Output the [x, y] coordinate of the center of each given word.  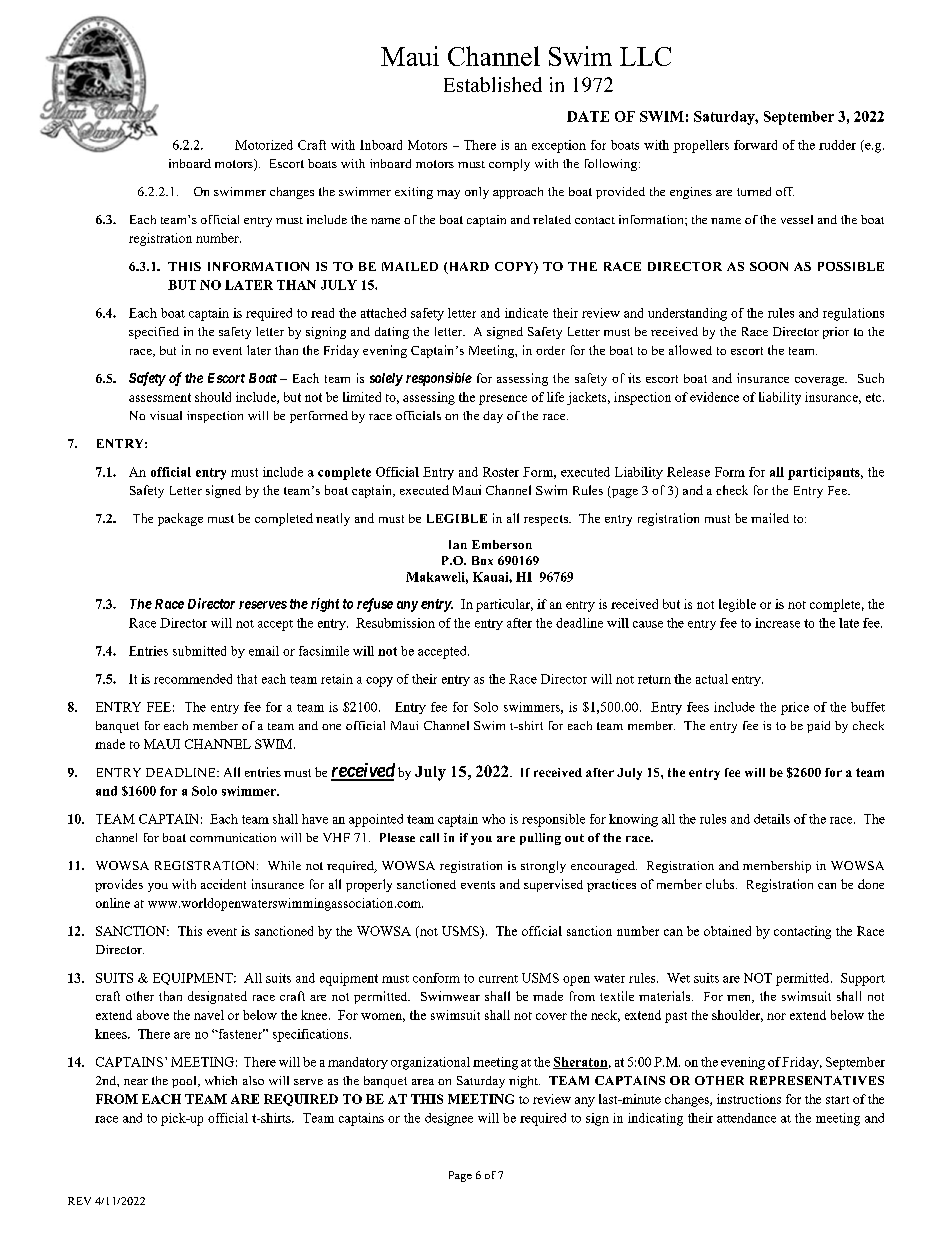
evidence [714, 397]
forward [755, 145]
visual [166, 415]
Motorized [264, 145]
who [493, 819]
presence [503, 400]
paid [818, 727]
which [221, 1080]
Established [493, 84]
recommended [193, 679]
